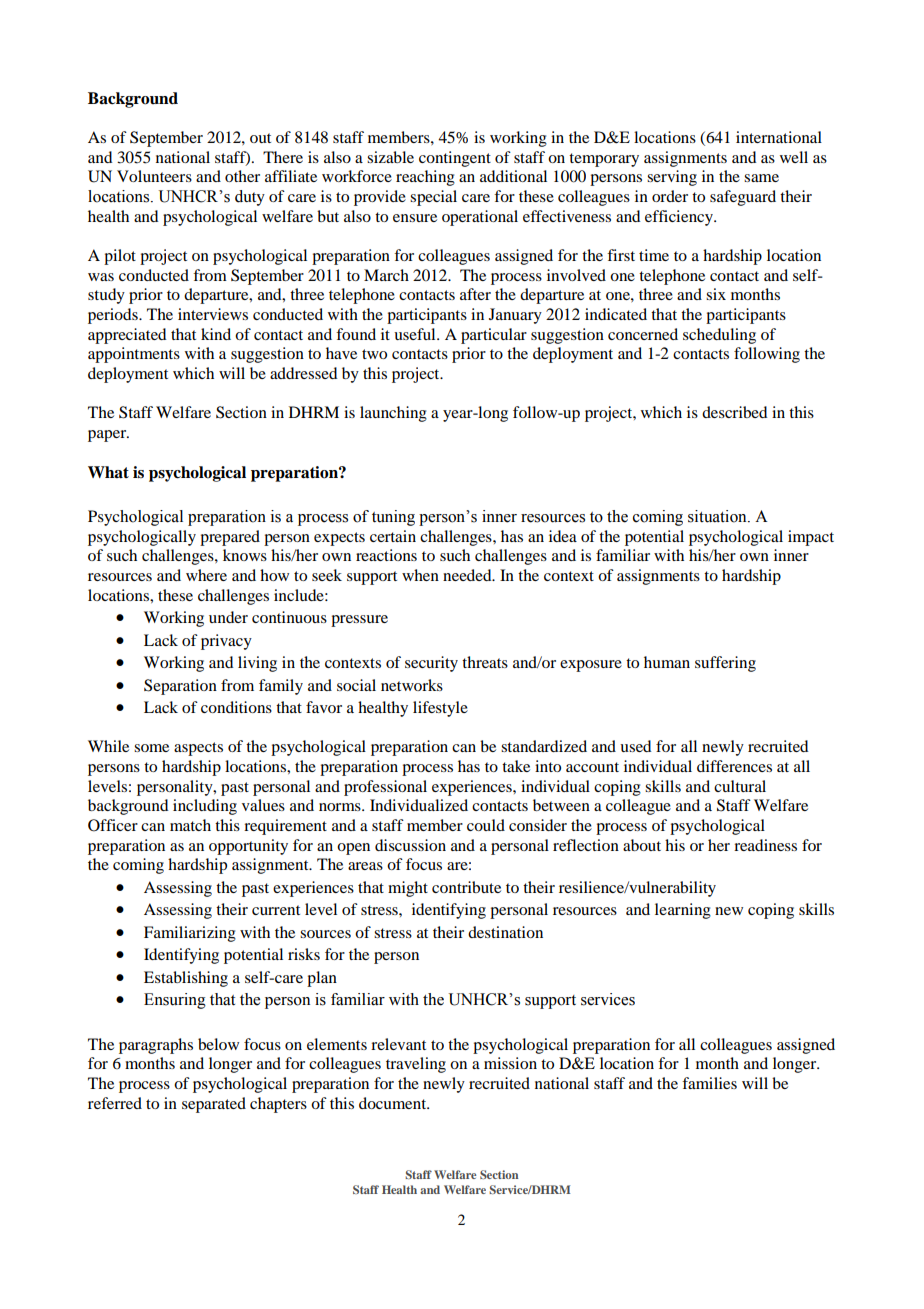  I want to click on threats, so click(485, 662).
